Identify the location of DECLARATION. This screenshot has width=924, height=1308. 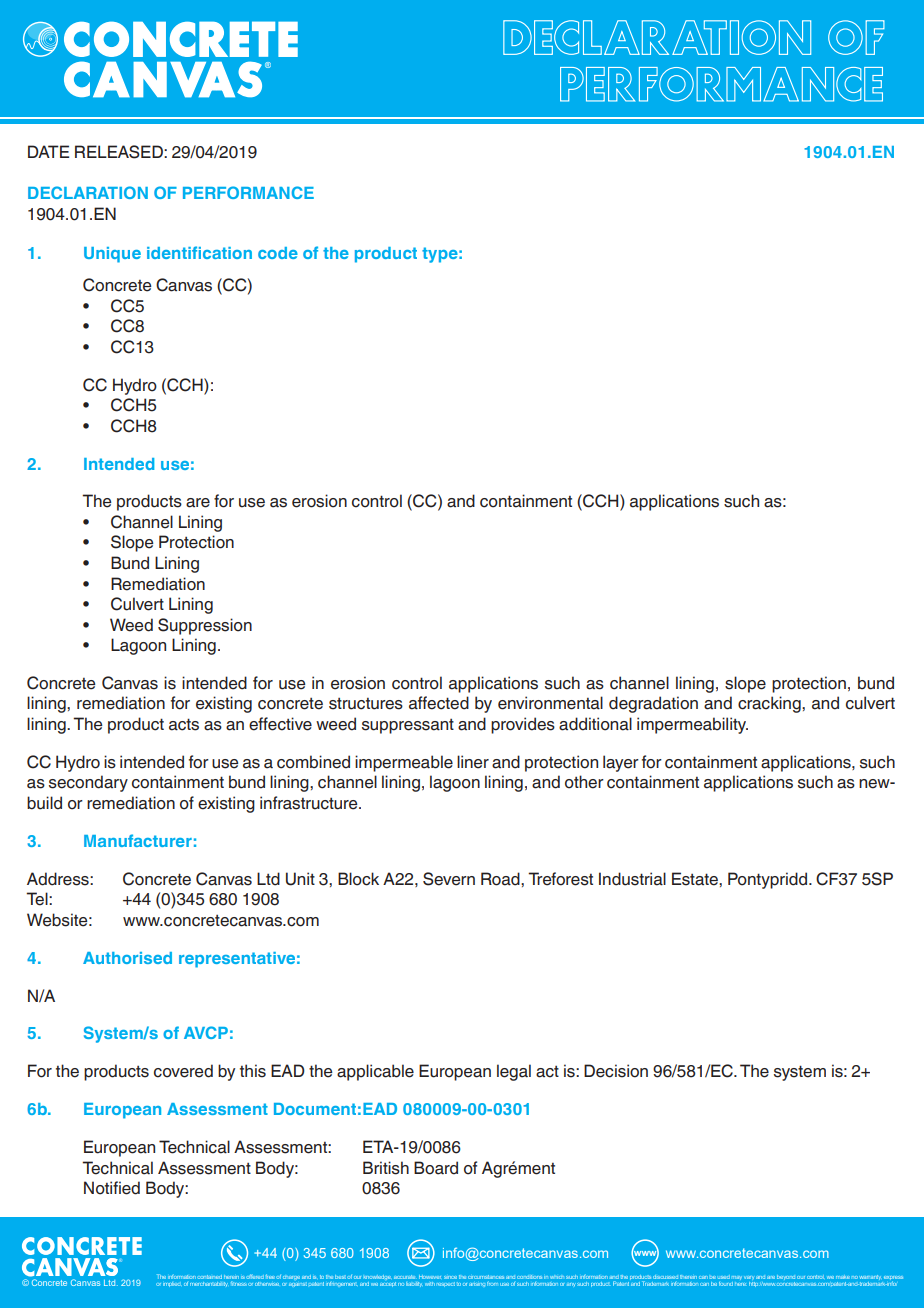
(88, 192).
